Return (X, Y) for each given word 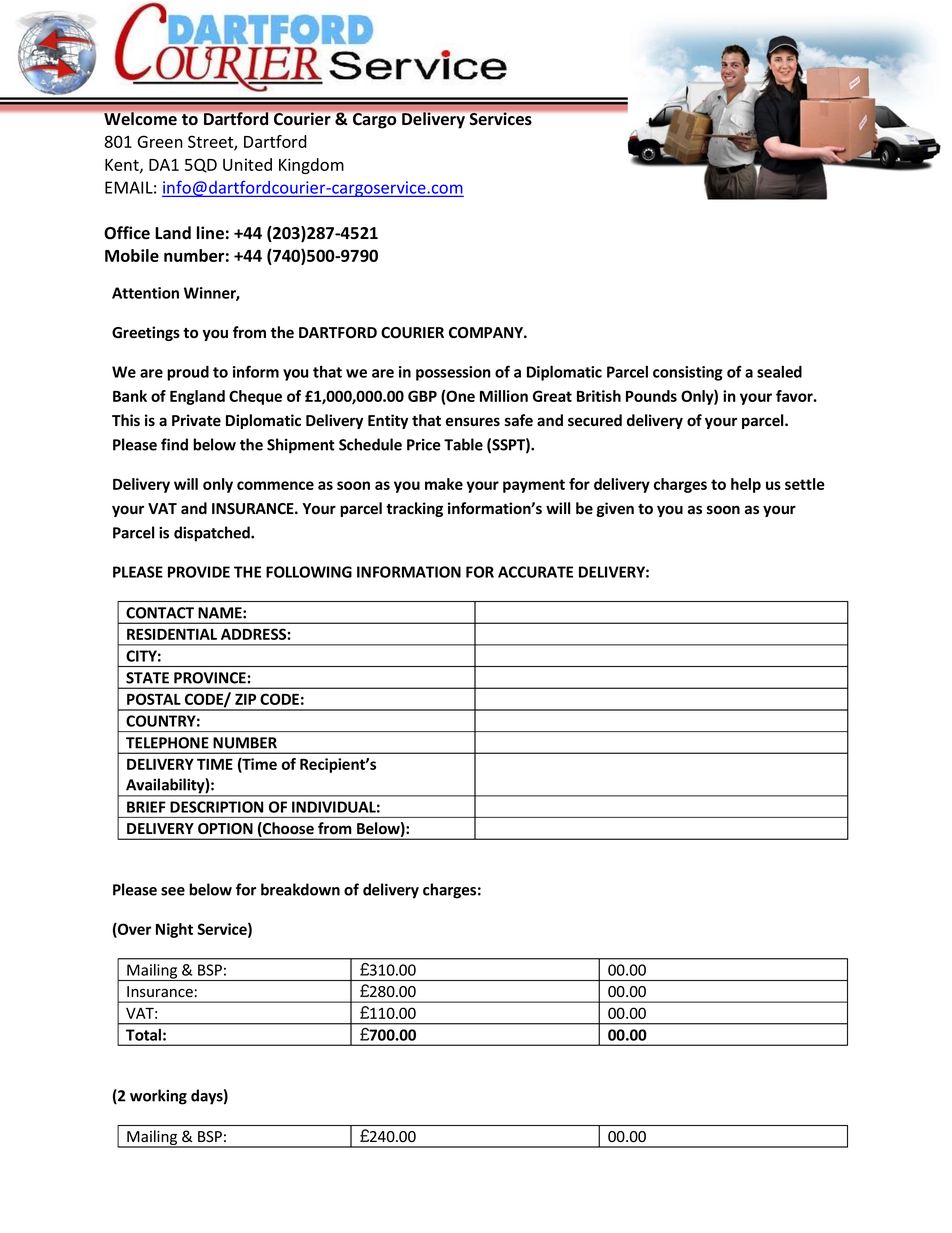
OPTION (225, 829)
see (173, 891)
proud (188, 373)
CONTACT (160, 613)
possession (453, 373)
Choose (287, 829)
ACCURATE (535, 572)
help (746, 485)
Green (160, 141)
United (247, 164)
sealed (779, 372)
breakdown (300, 889)
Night (174, 930)
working (158, 1097)
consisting (688, 373)
